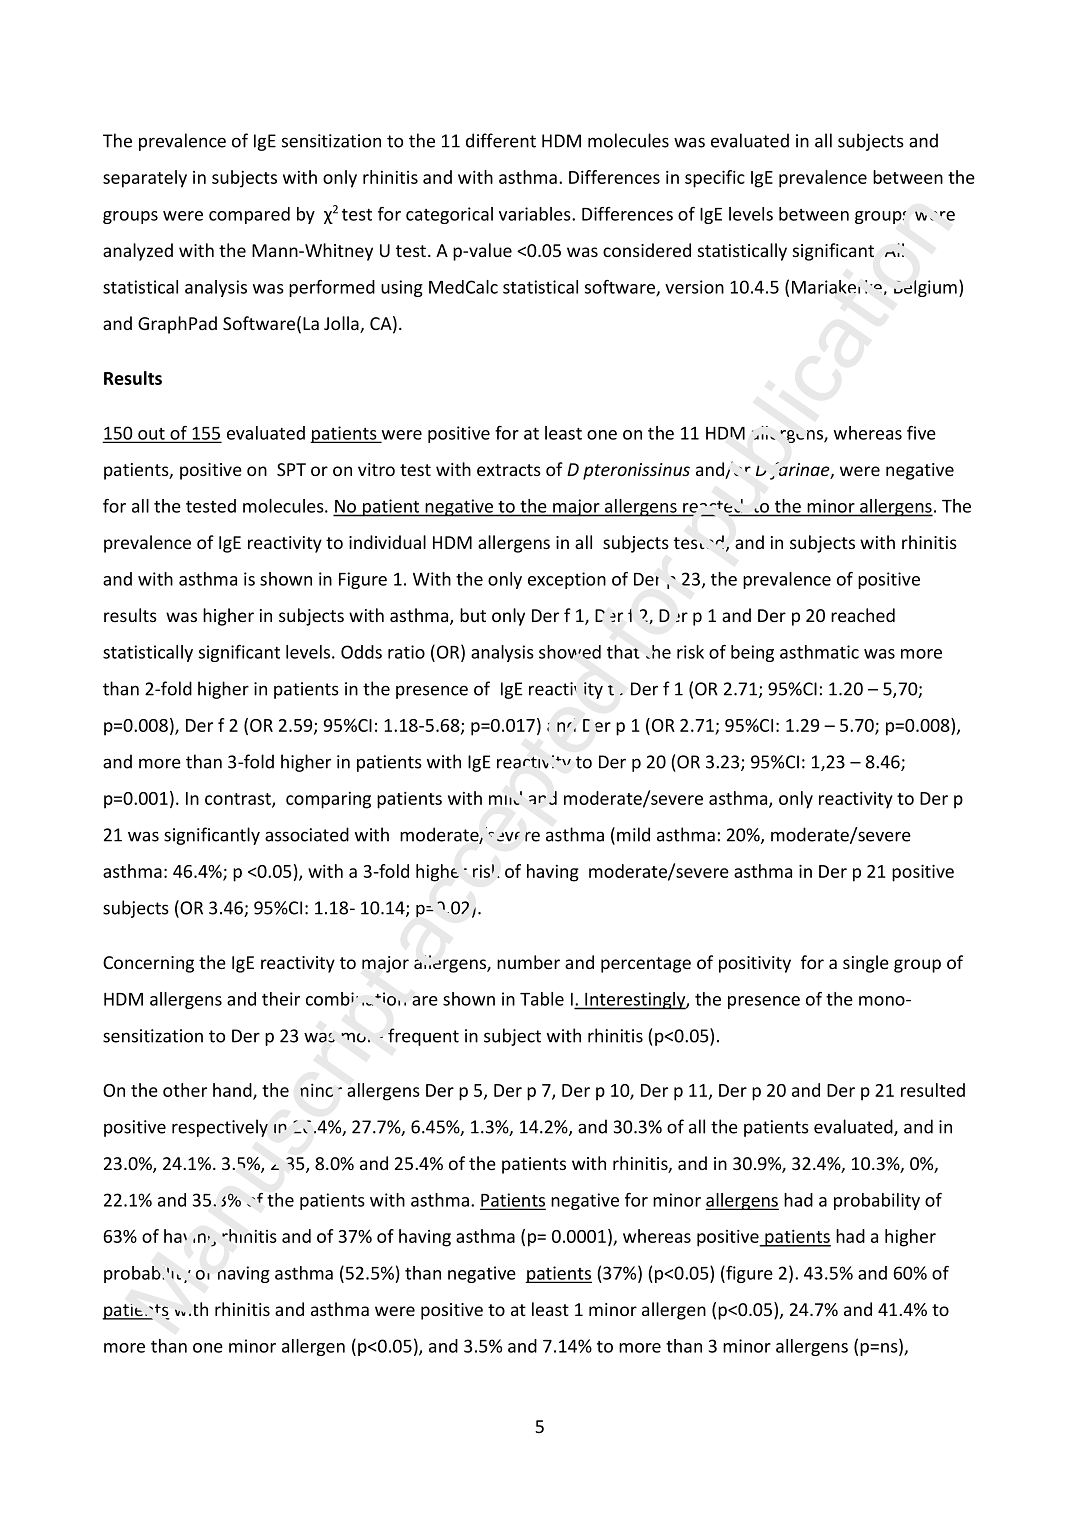 The height and width of the screenshot is (1527, 1080). What do you see at coordinates (423, 1037) in the screenshot?
I see `frequent` at bounding box center [423, 1037].
